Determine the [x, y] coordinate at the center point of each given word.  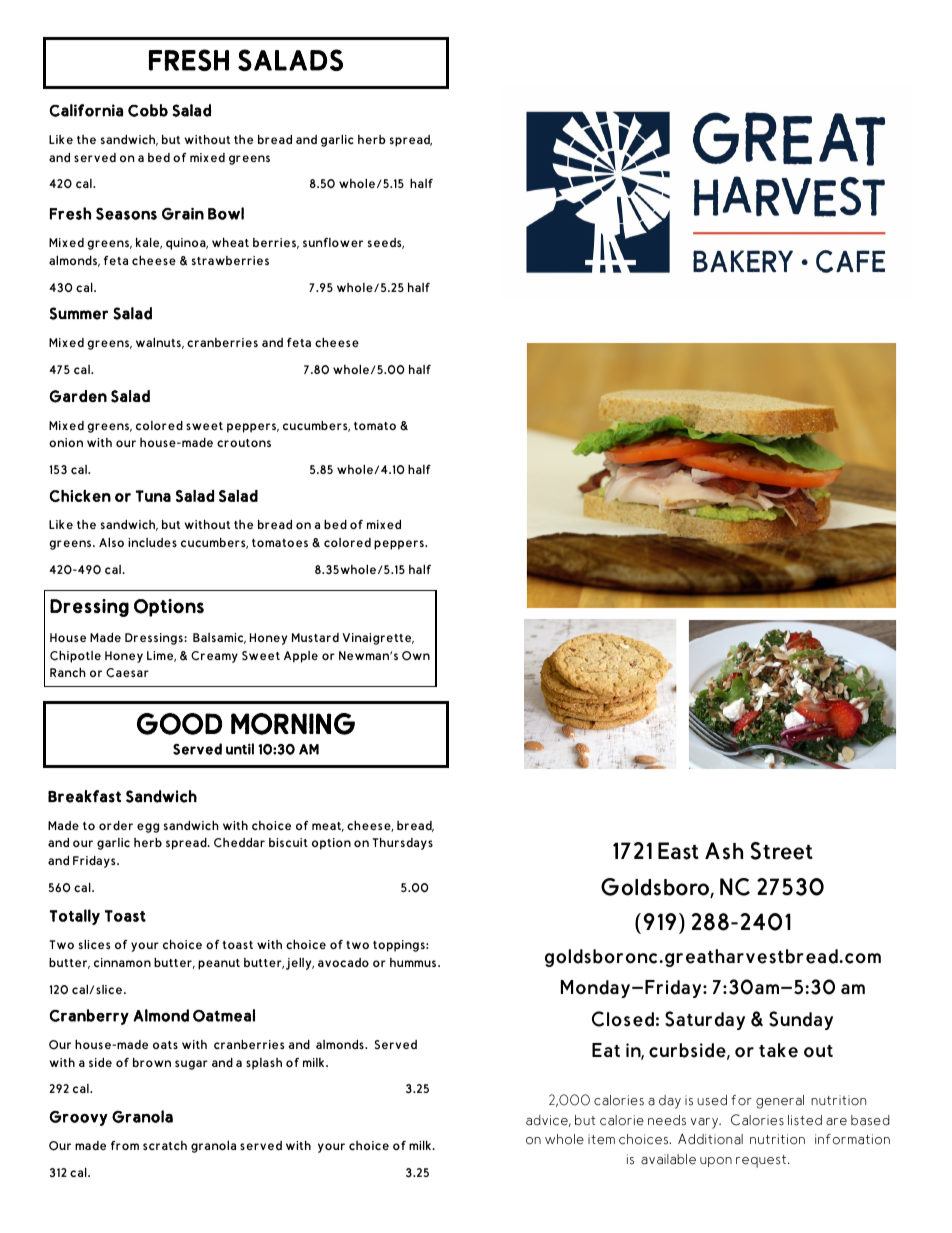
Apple [301, 657]
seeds [386, 243]
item [601, 1139]
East [678, 851]
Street [781, 851]
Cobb [148, 110]
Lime [161, 656]
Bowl [226, 213]
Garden [78, 396]
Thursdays [402, 843]
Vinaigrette [378, 639]
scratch [165, 1145]
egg [148, 828]
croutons [244, 443]
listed [805, 1120]
